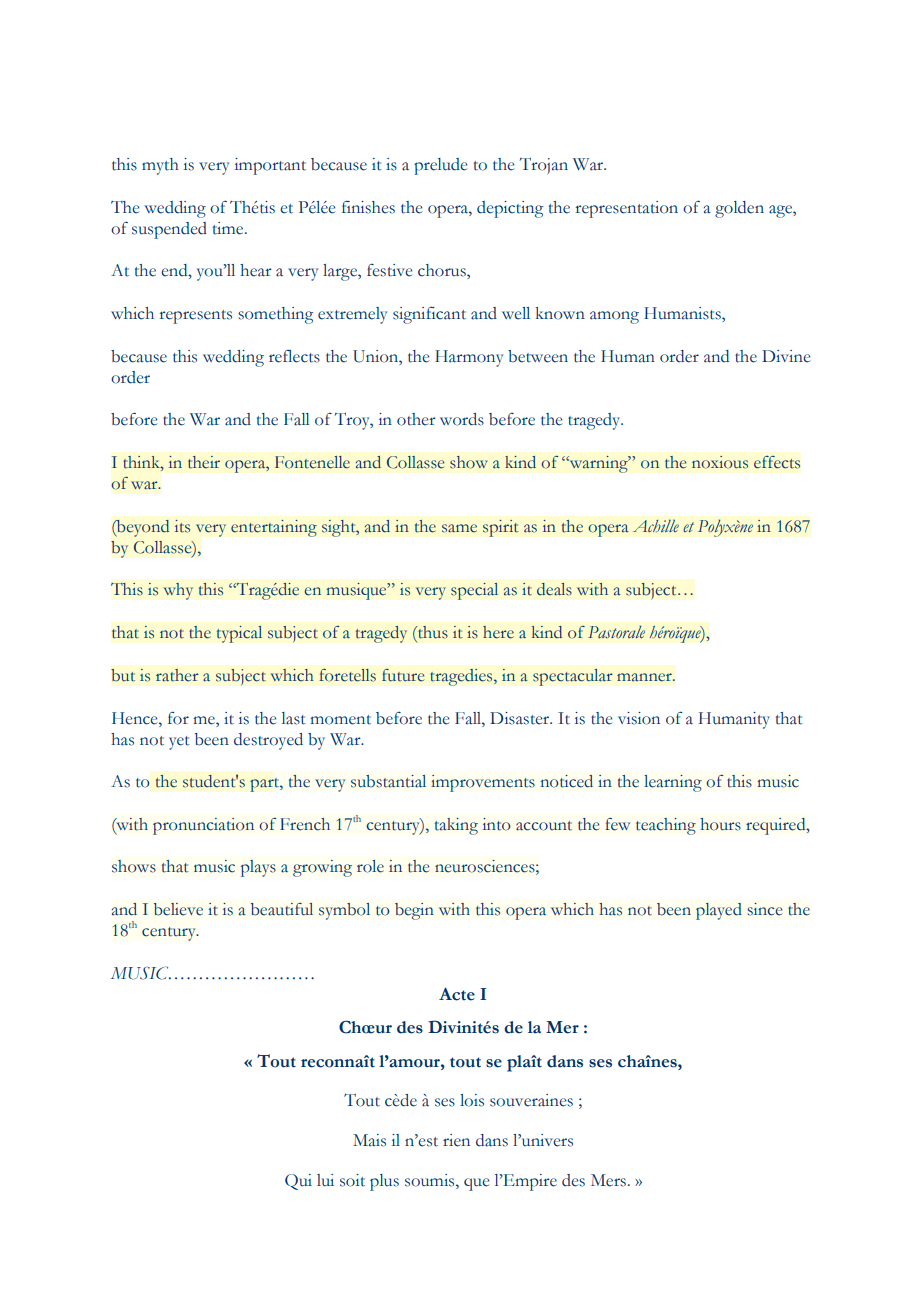 This screenshot has width=924, height=1308. Describe the element at coordinates (462, 419) in the screenshot. I see `words` at that location.
